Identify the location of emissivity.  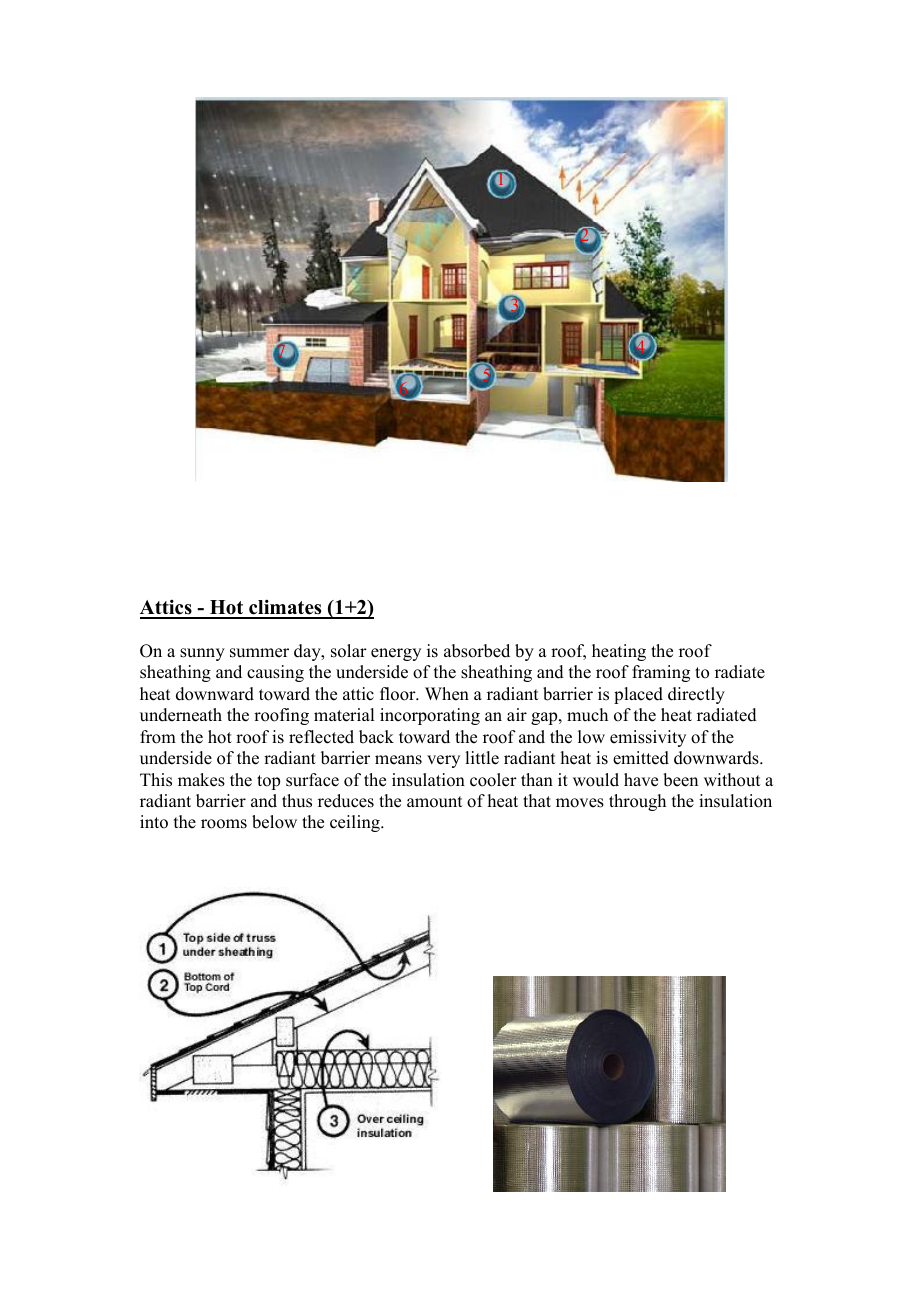
(648, 738).
